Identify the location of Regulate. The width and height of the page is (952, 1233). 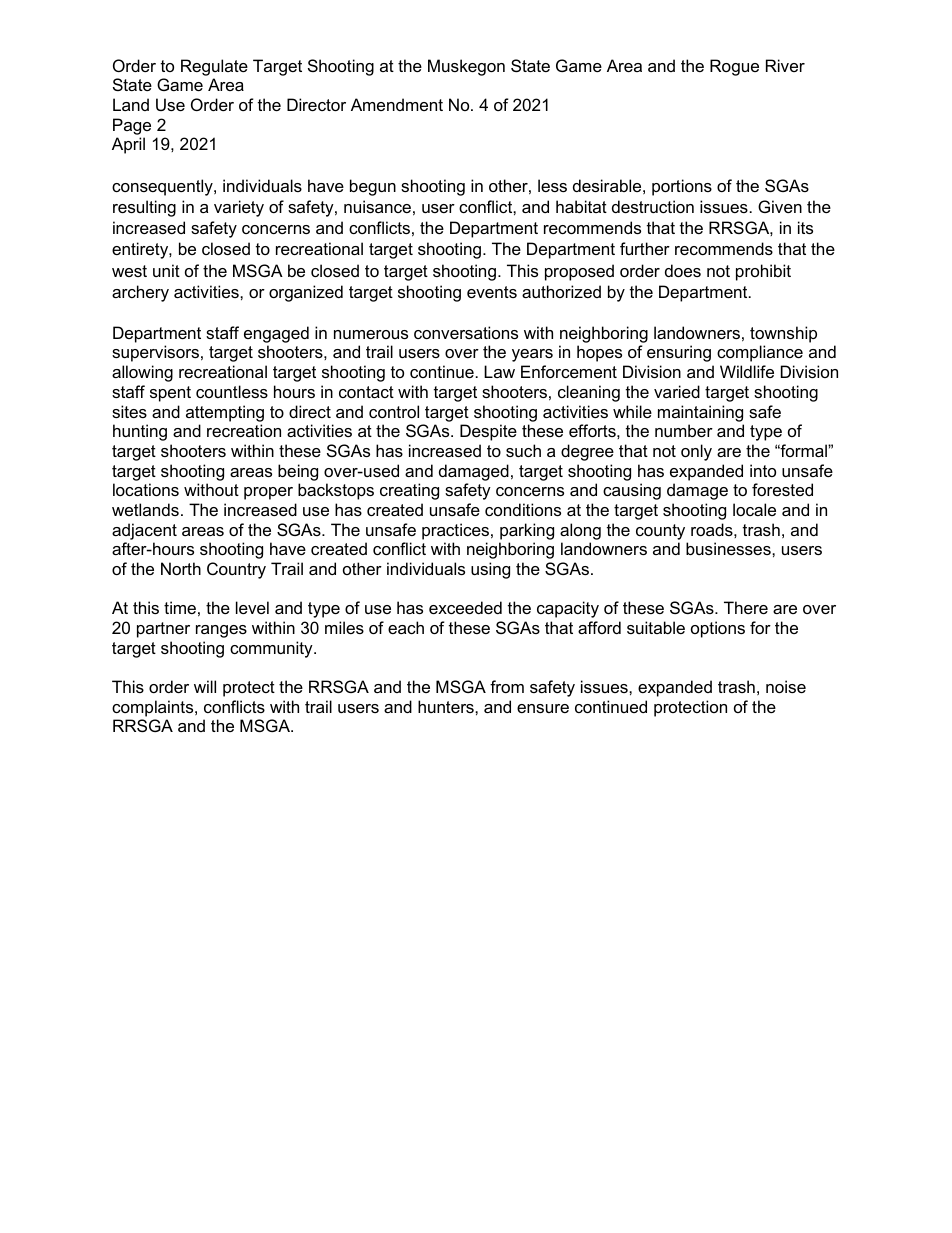
(214, 67).
